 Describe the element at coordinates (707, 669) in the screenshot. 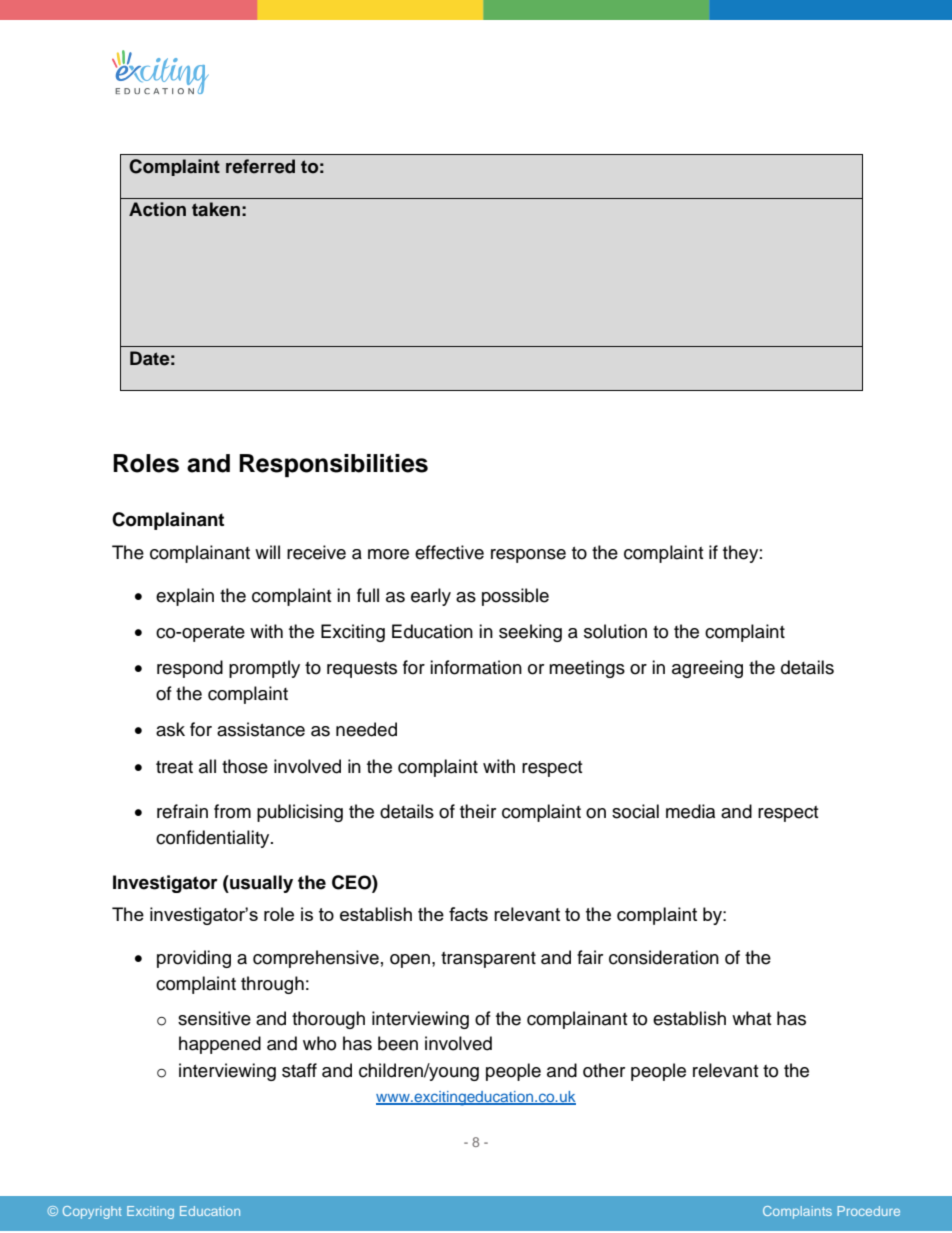

I see `agreeing` at that location.
